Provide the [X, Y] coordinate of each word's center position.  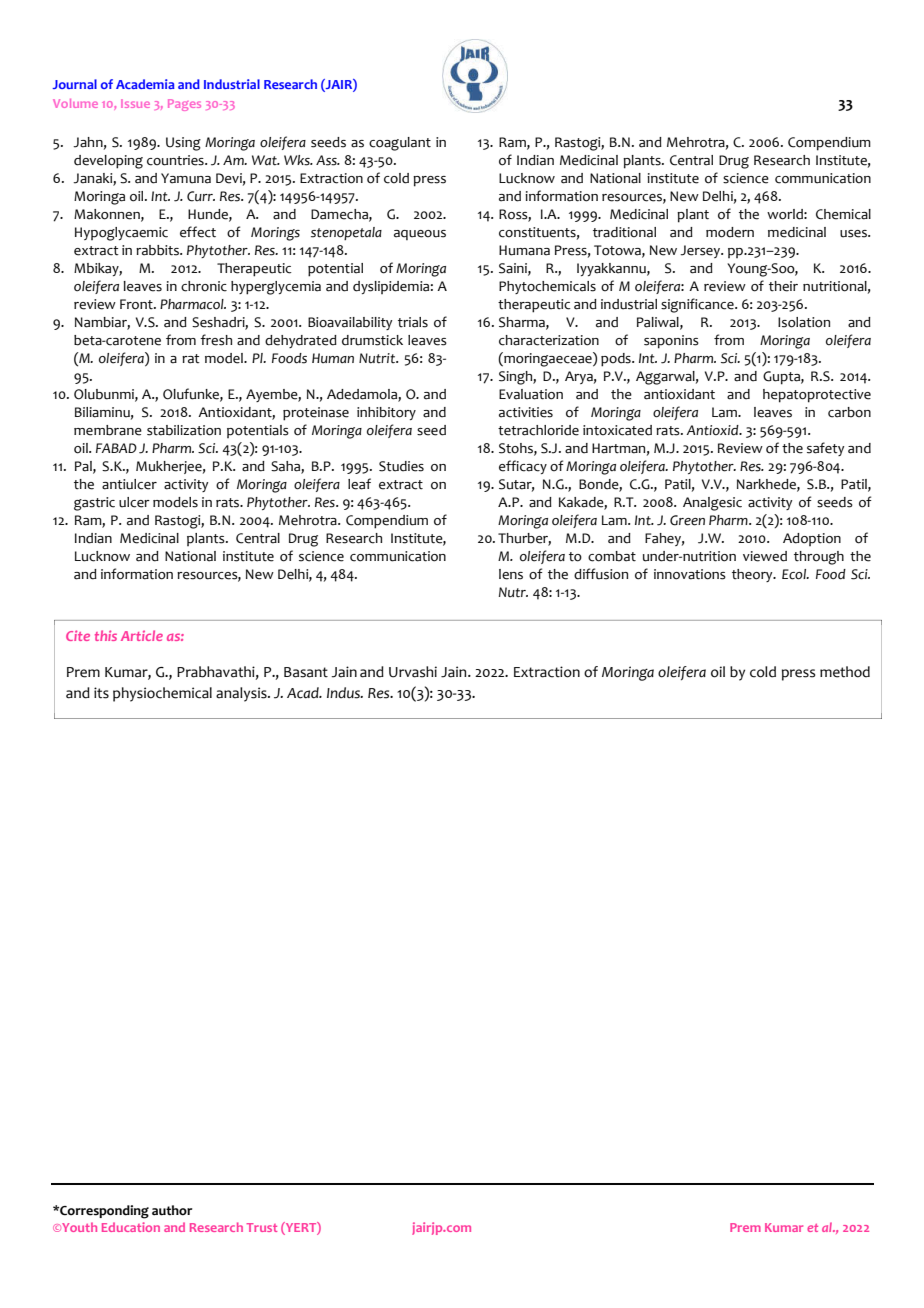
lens [511, 574]
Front [137, 304]
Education [131, 1227]
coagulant [400, 144]
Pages [184, 105]
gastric [94, 504]
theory [753, 575]
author [172, 1210]
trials [413, 322]
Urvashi [413, 672]
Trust [261, 1227]
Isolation [804, 322]
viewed [765, 556]
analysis [242, 694]
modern [730, 232]
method [845, 672]
